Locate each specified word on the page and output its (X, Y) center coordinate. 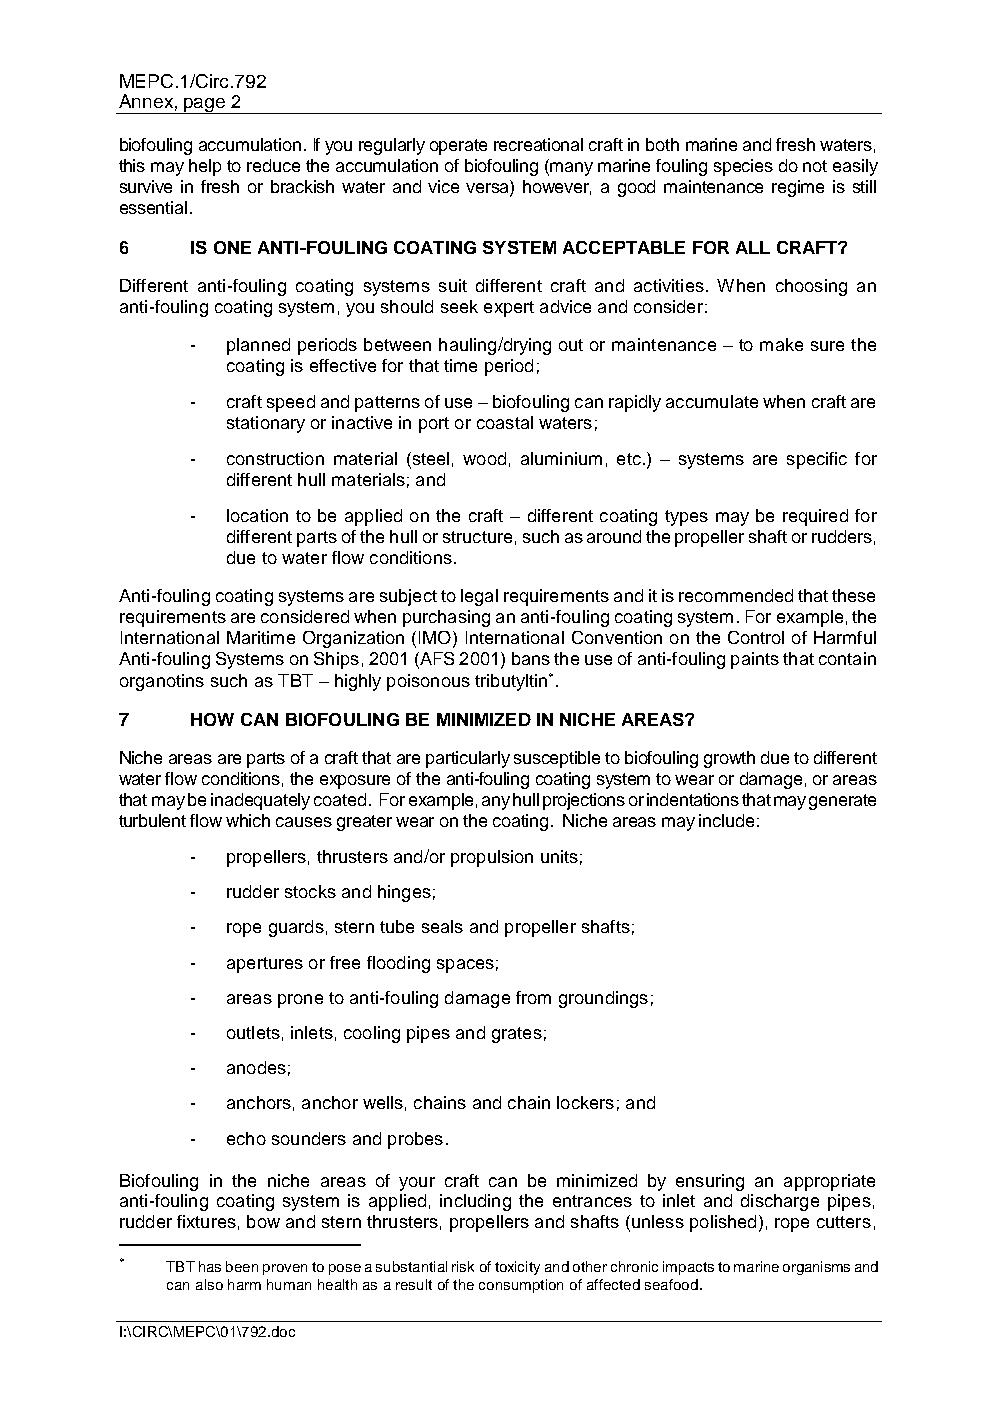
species (743, 167)
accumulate (712, 401)
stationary (266, 424)
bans (531, 658)
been (242, 1266)
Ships (336, 660)
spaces (465, 966)
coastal (505, 422)
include (726, 820)
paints (755, 660)
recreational (538, 144)
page (205, 106)
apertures (265, 965)
